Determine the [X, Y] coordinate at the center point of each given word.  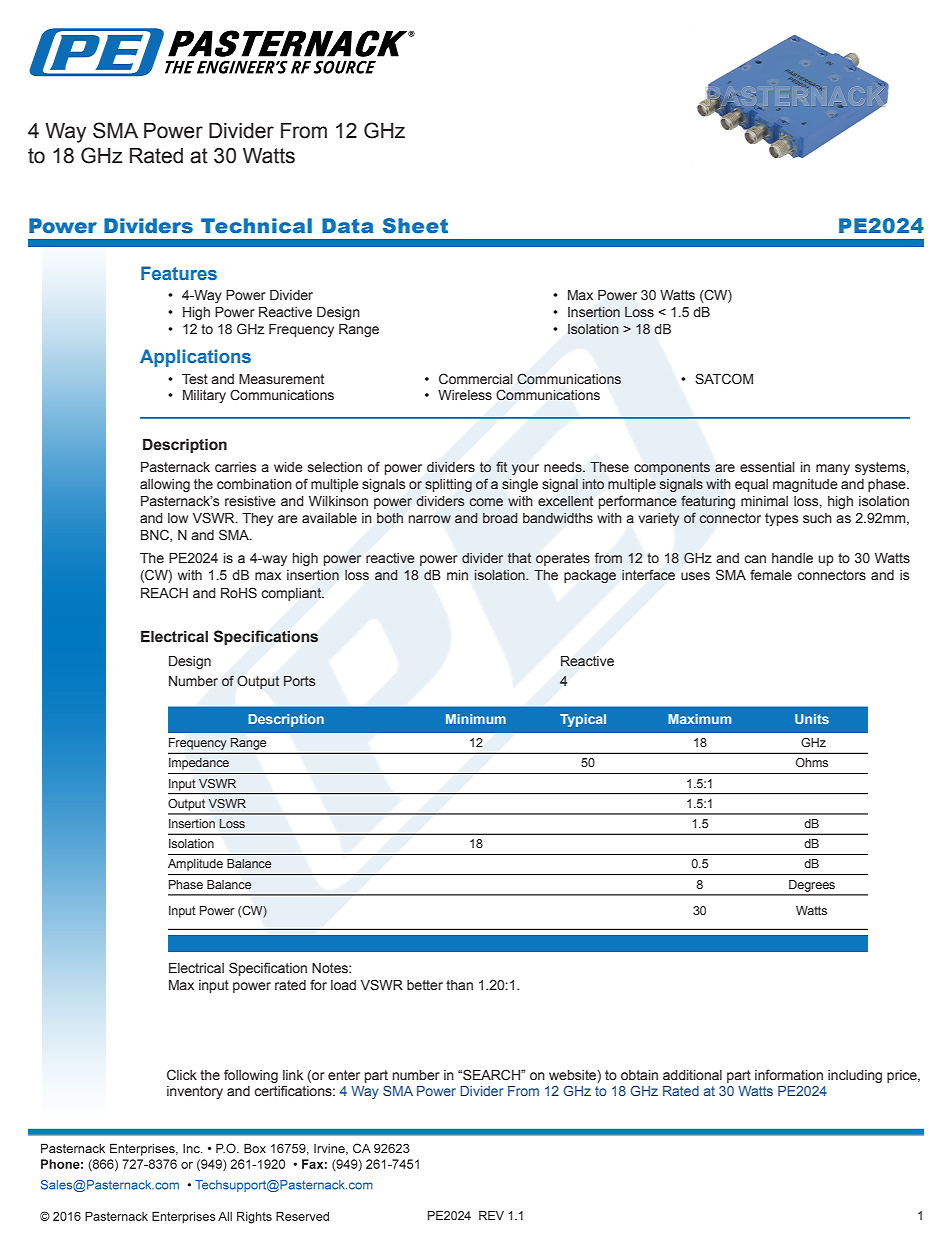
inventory [195, 1092]
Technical [256, 226]
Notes [331, 968]
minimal [764, 501]
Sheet [415, 226]
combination [254, 484]
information [789, 1074]
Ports [299, 681]
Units [812, 719]
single [520, 485]
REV [491, 1215]
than [459, 985]
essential [767, 467]
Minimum [476, 719]
